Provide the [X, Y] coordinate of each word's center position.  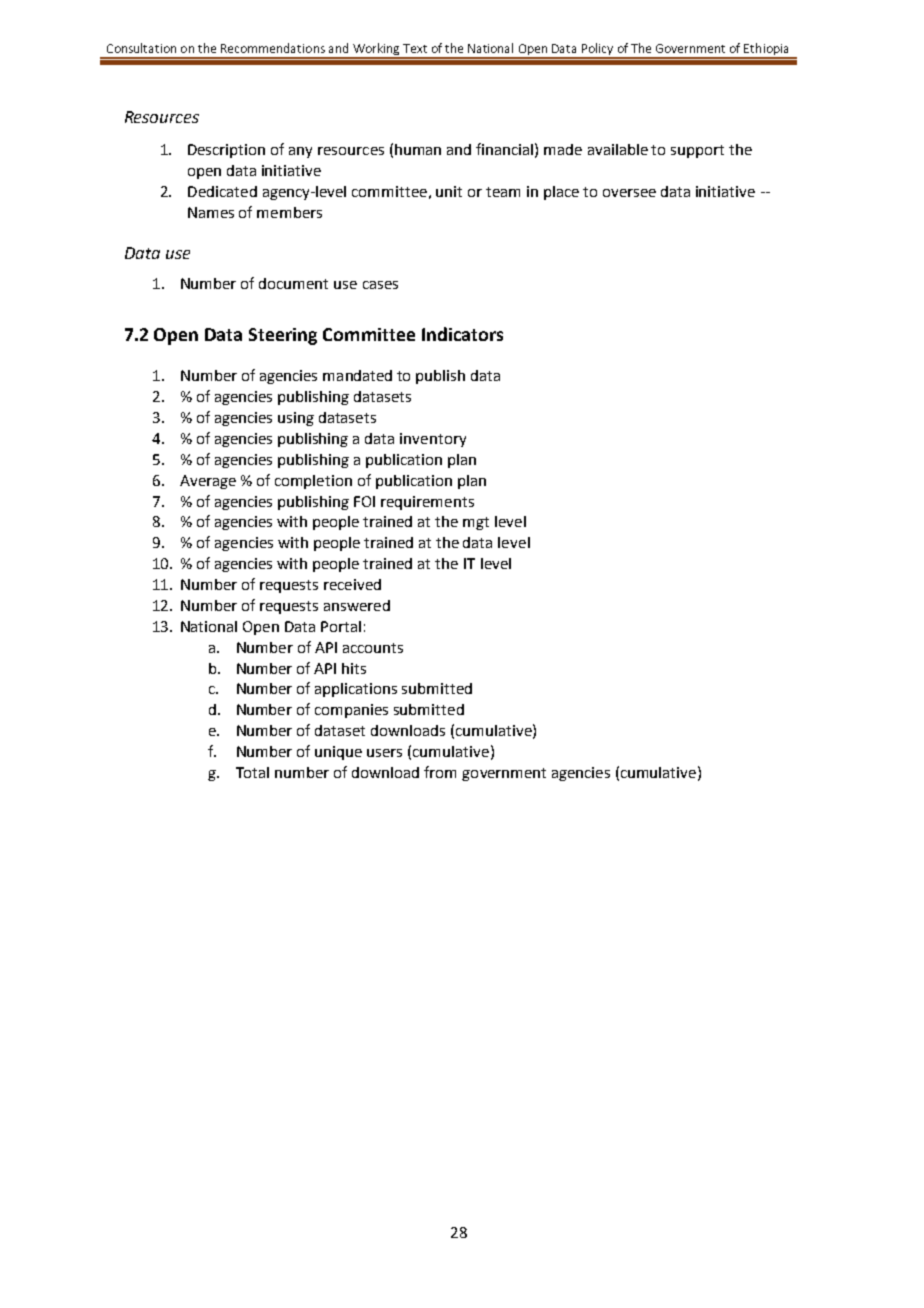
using [296, 419]
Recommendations [273, 48]
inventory [433, 440]
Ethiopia [767, 50]
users [384, 753]
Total [252, 772]
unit [449, 191]
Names [211, 212]
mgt [476, 523]
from [440, 772]
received [352, 584]
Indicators [462, 334]
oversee [629, 193]
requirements [427, 503]
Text [415, 48]
